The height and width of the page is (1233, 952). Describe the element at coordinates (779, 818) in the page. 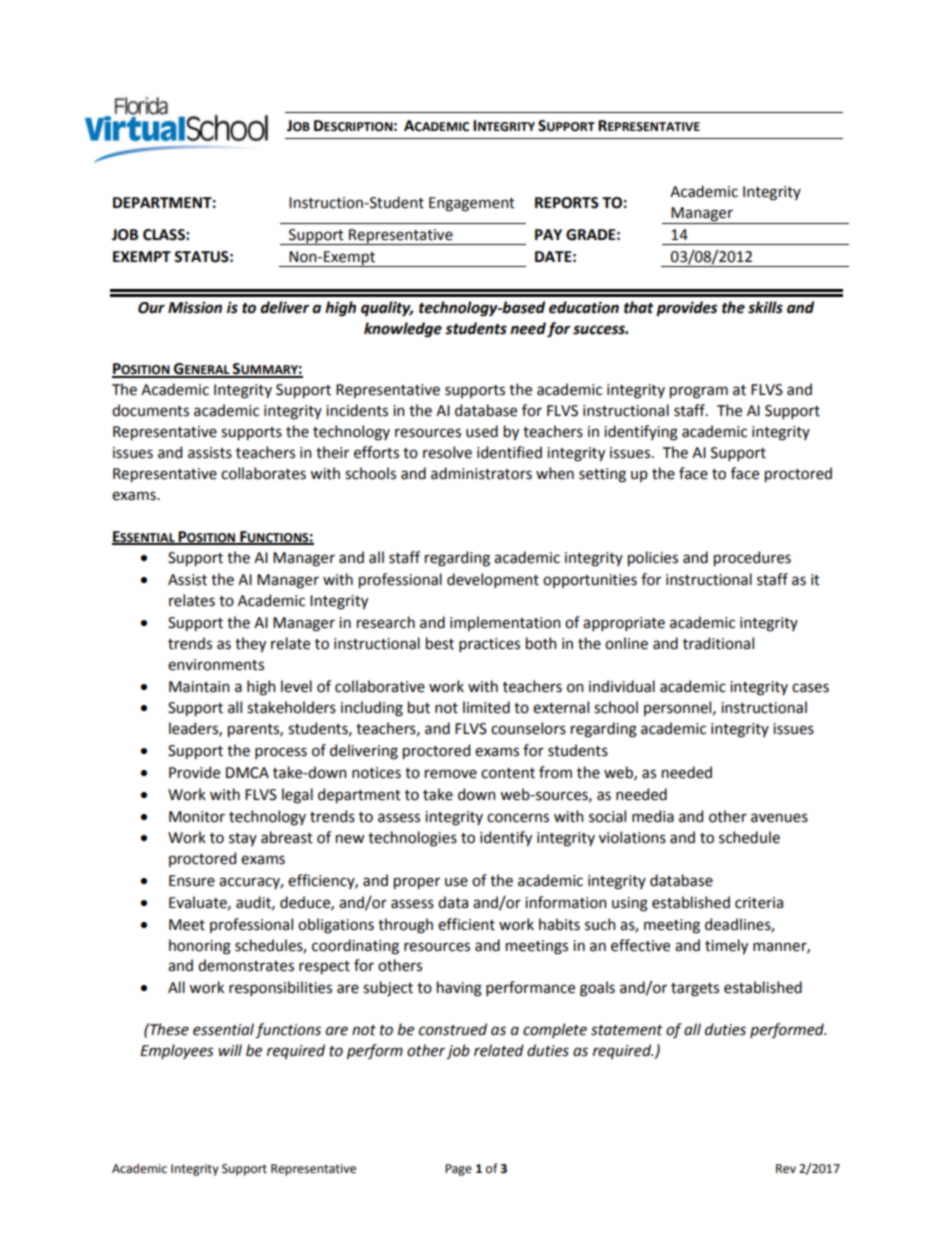

I see `avenues` at that location.
